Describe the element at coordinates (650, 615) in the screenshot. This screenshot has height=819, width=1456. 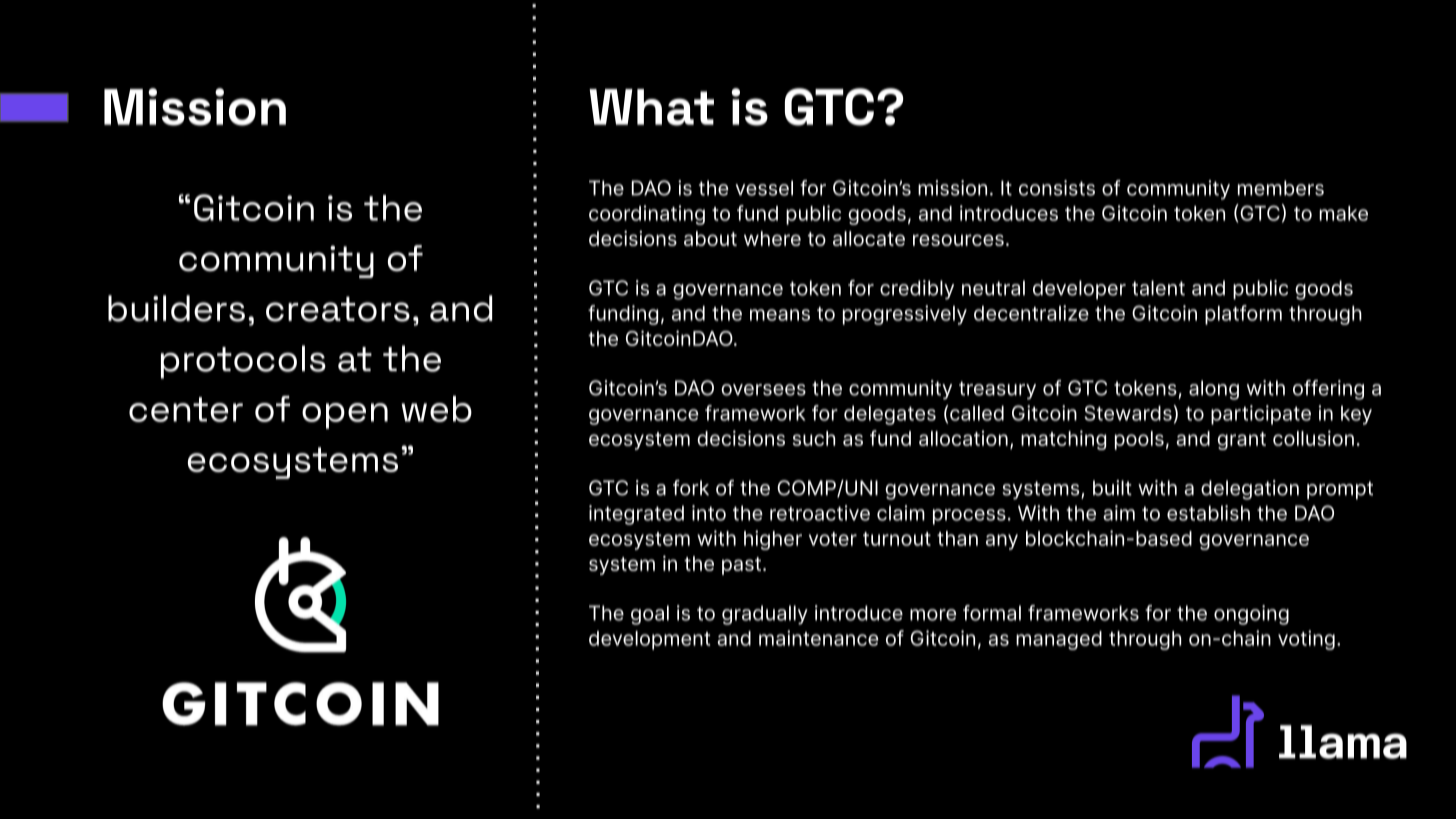
I see `goal` at that location.
